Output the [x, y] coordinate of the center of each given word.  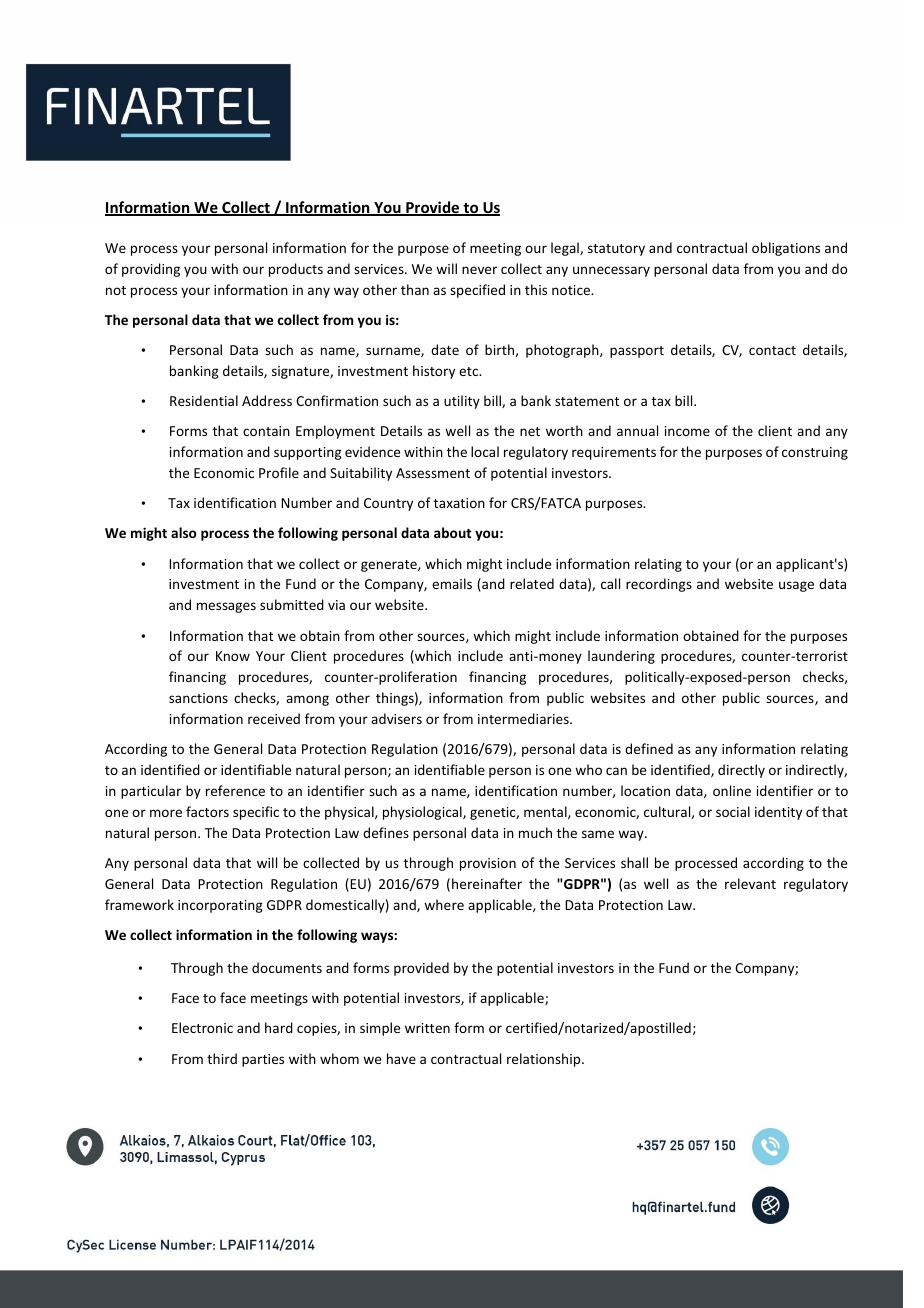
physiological [423, 813]
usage [796, 586]
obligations [786, 249]
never [479, 270]
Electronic [202, 1027]
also [184, 532]
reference [235, 790]
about [452, 532]
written [427, 1028]
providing [151, 270]
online [732, 790]
